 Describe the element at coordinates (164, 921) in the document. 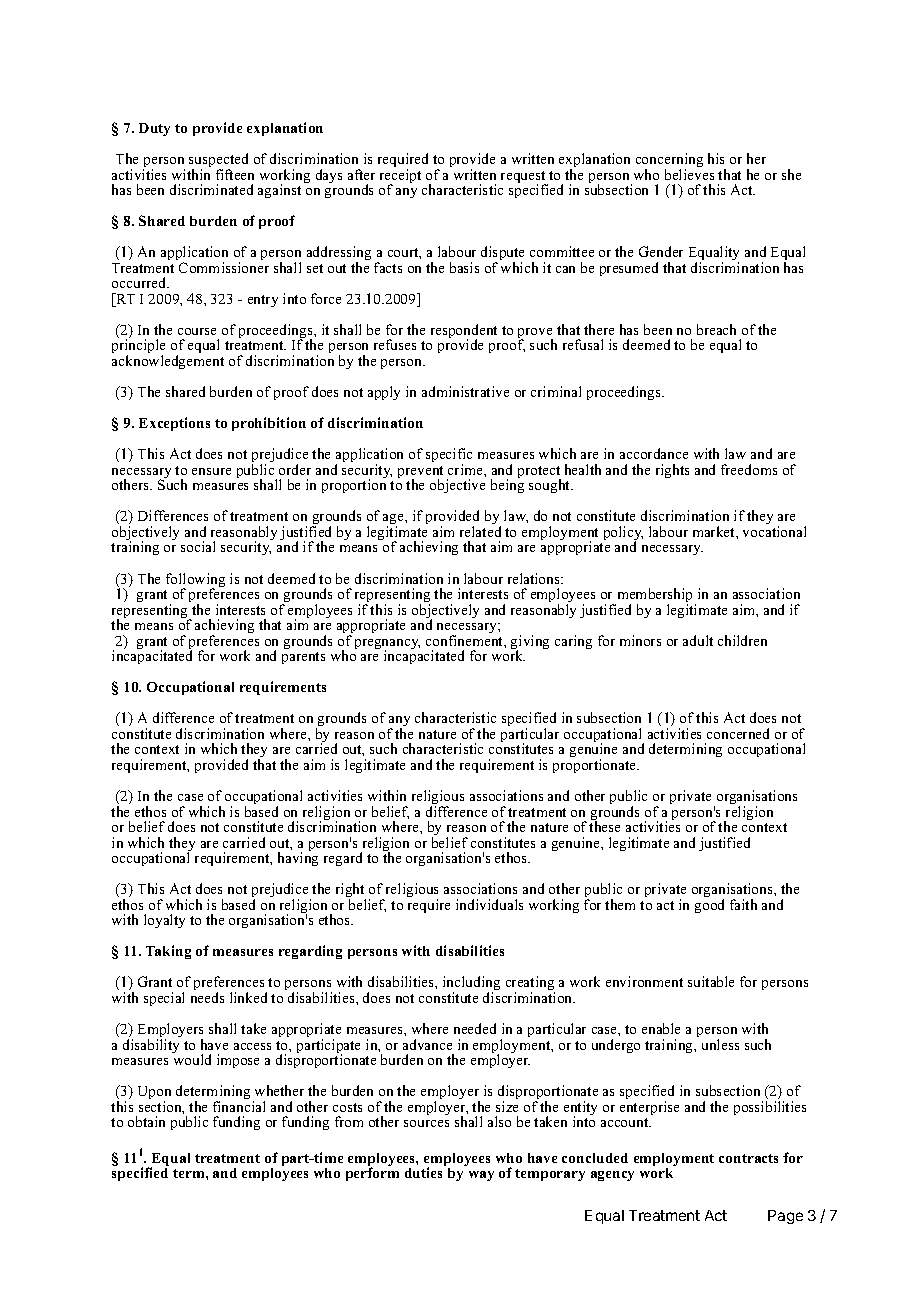

I see `loyalty` at that location.
